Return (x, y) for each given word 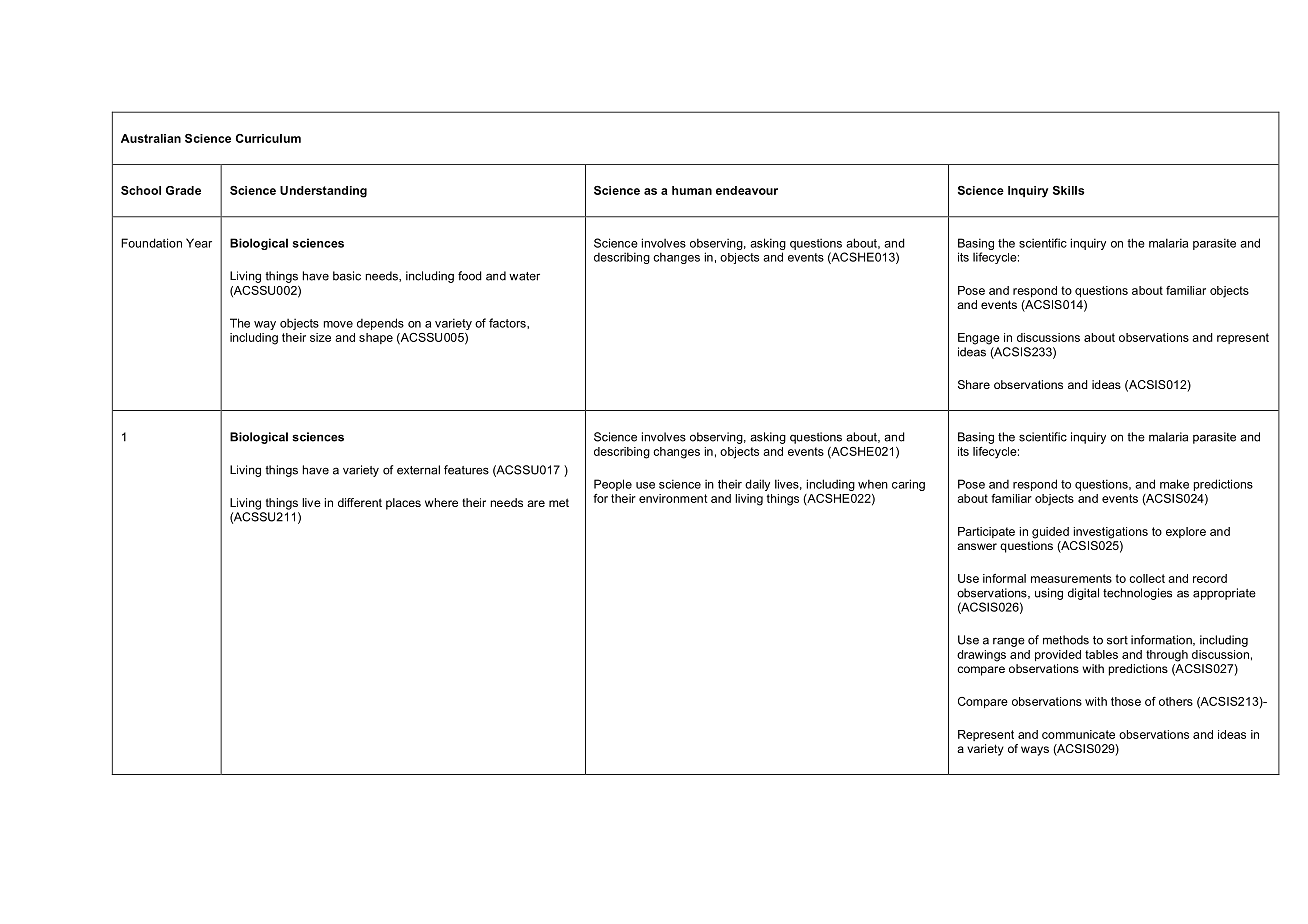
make (1174, 484)
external (418, 470)
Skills (1068, 190)
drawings (981, 656)
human (692, 190)
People (613, 485)
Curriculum (268, 138)
